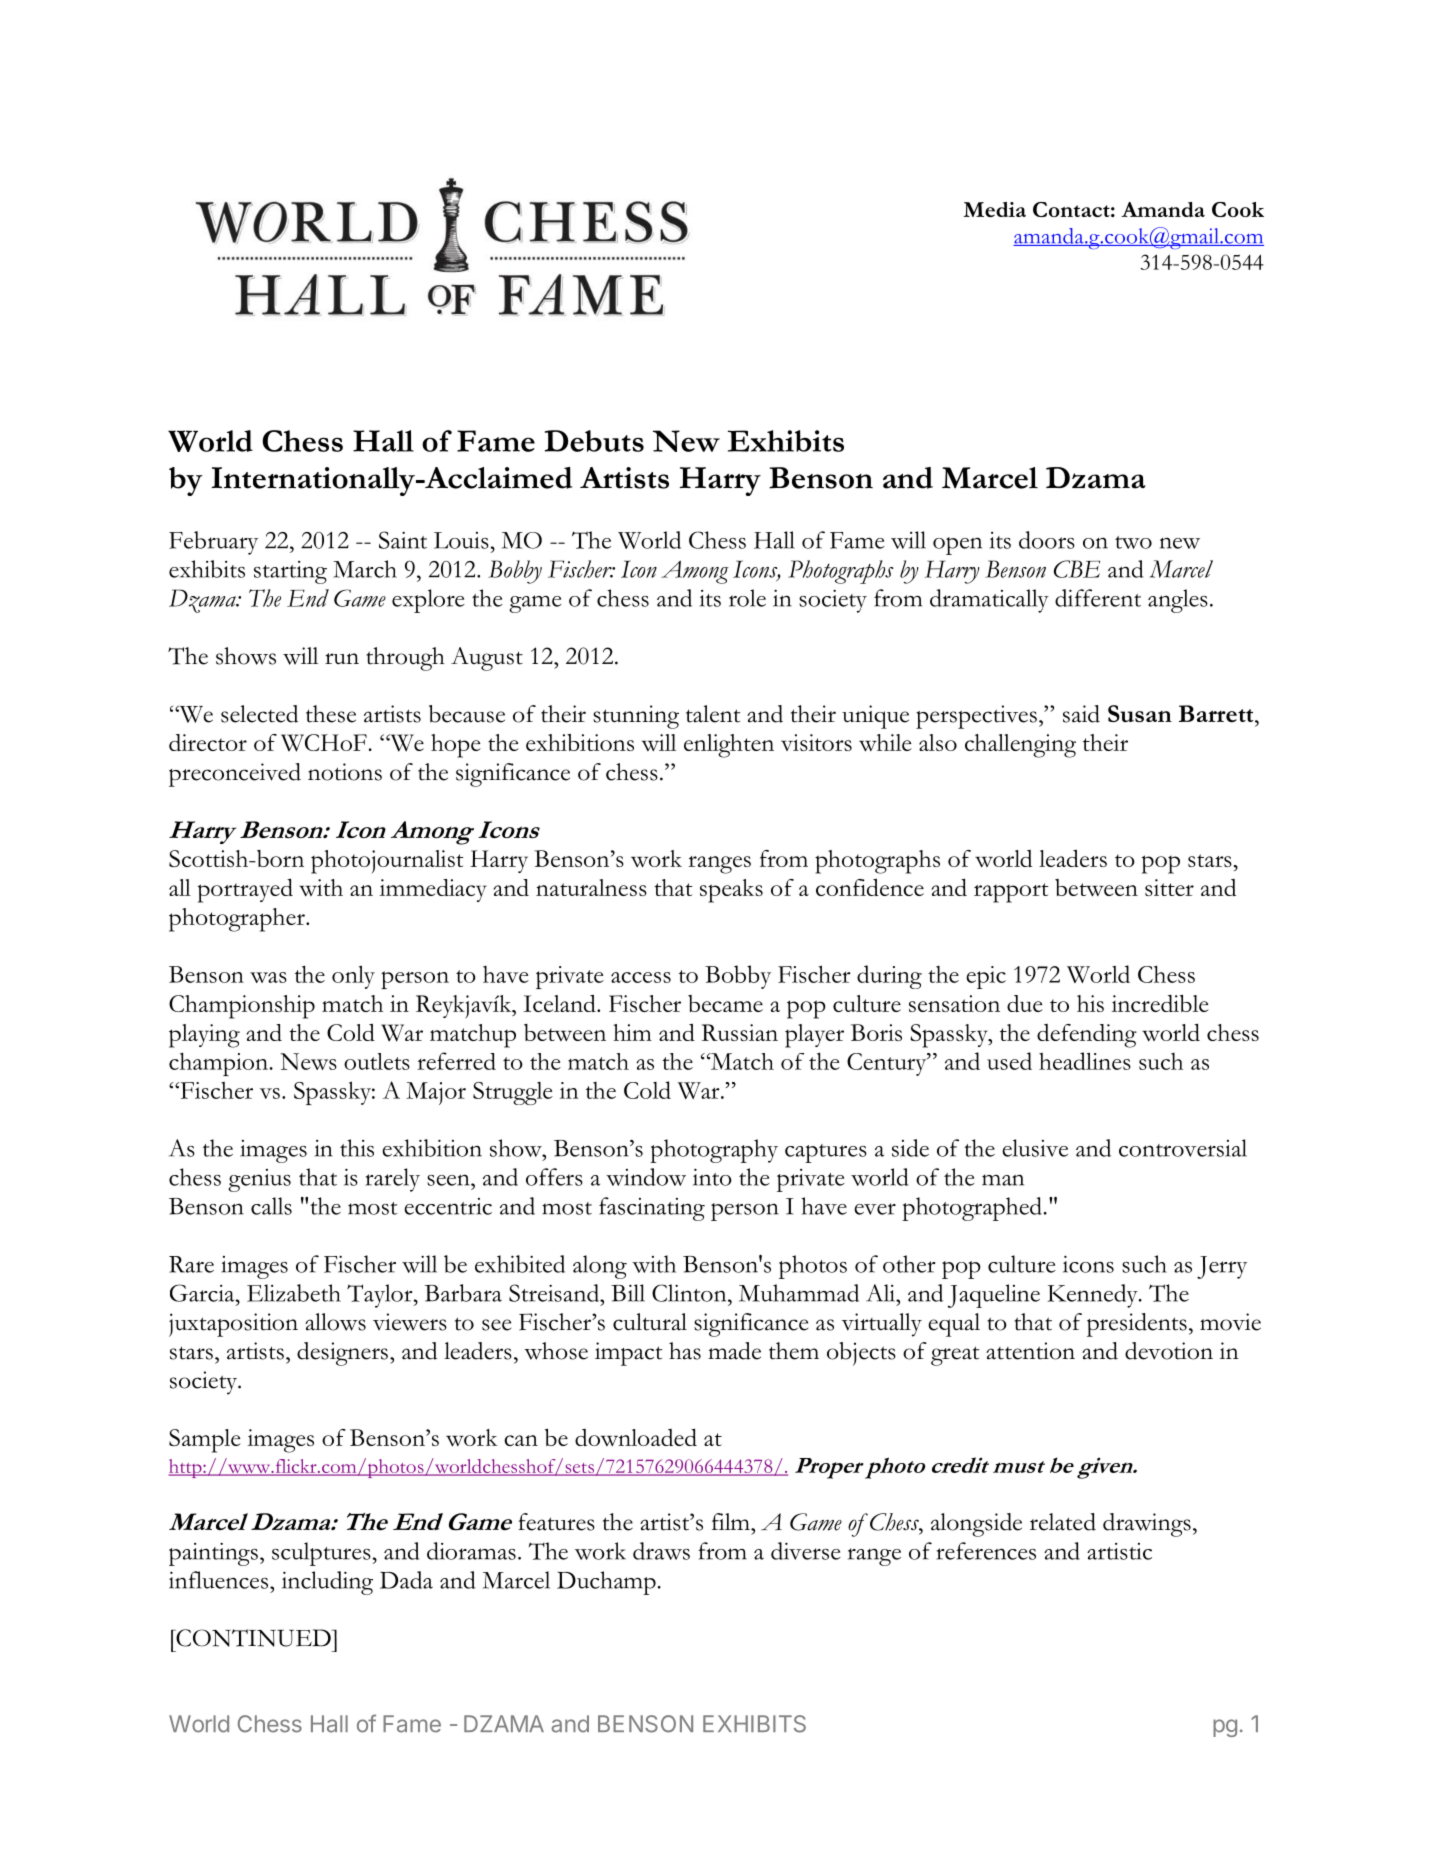 Image resolution: width=1432 pixels, height=1853 pixels. What do you see at coordinates (403, 540) in the image?
I see `Saint` at bounding box center [403, 540].
